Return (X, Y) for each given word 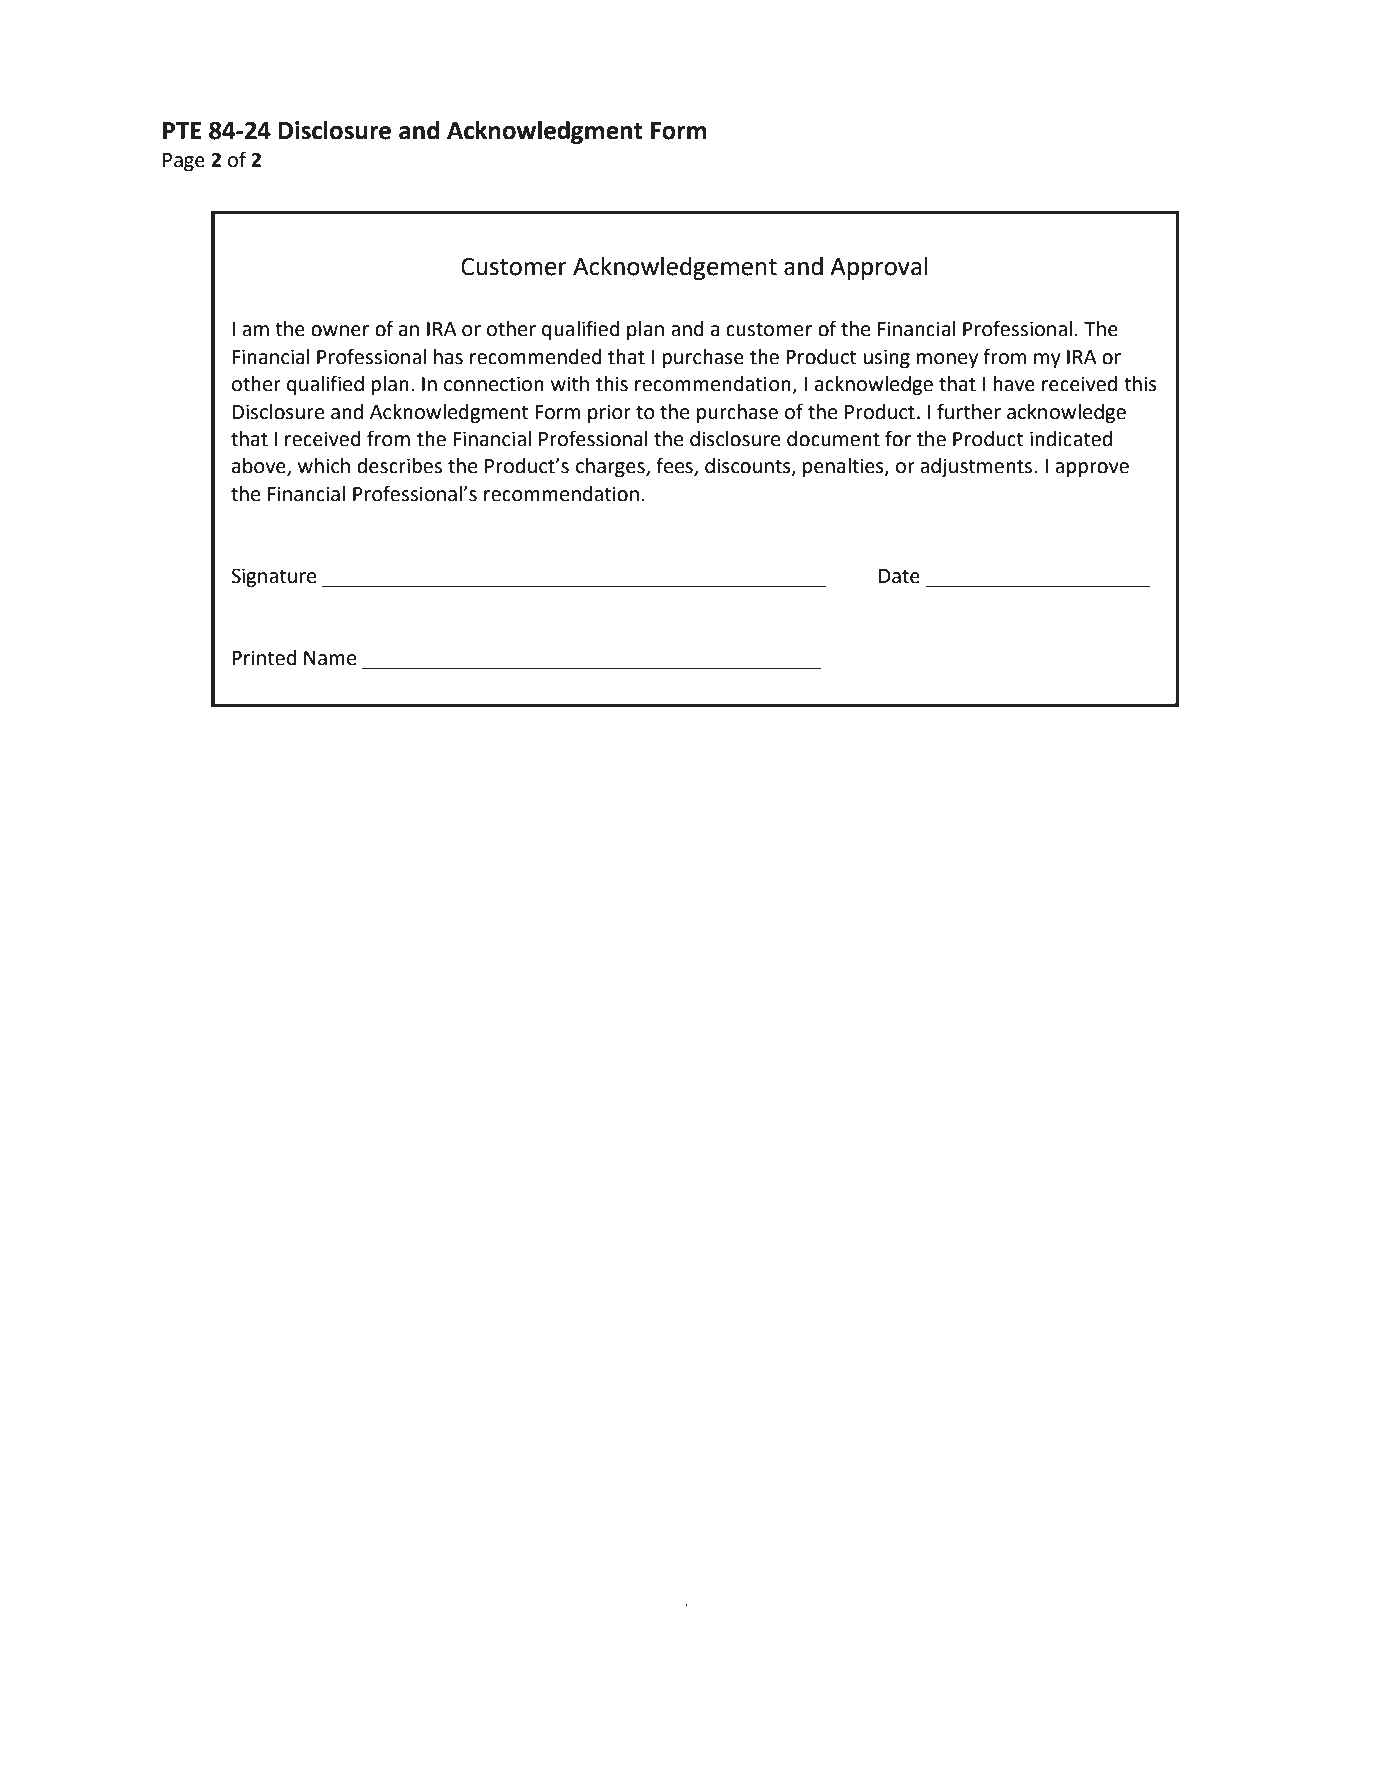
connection (494, 384)
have (1014, 384)
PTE (182, 130)
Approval (879, 268)
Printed (264, 658)
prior (609, 413)
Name (330, 658)
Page (184, 162)
